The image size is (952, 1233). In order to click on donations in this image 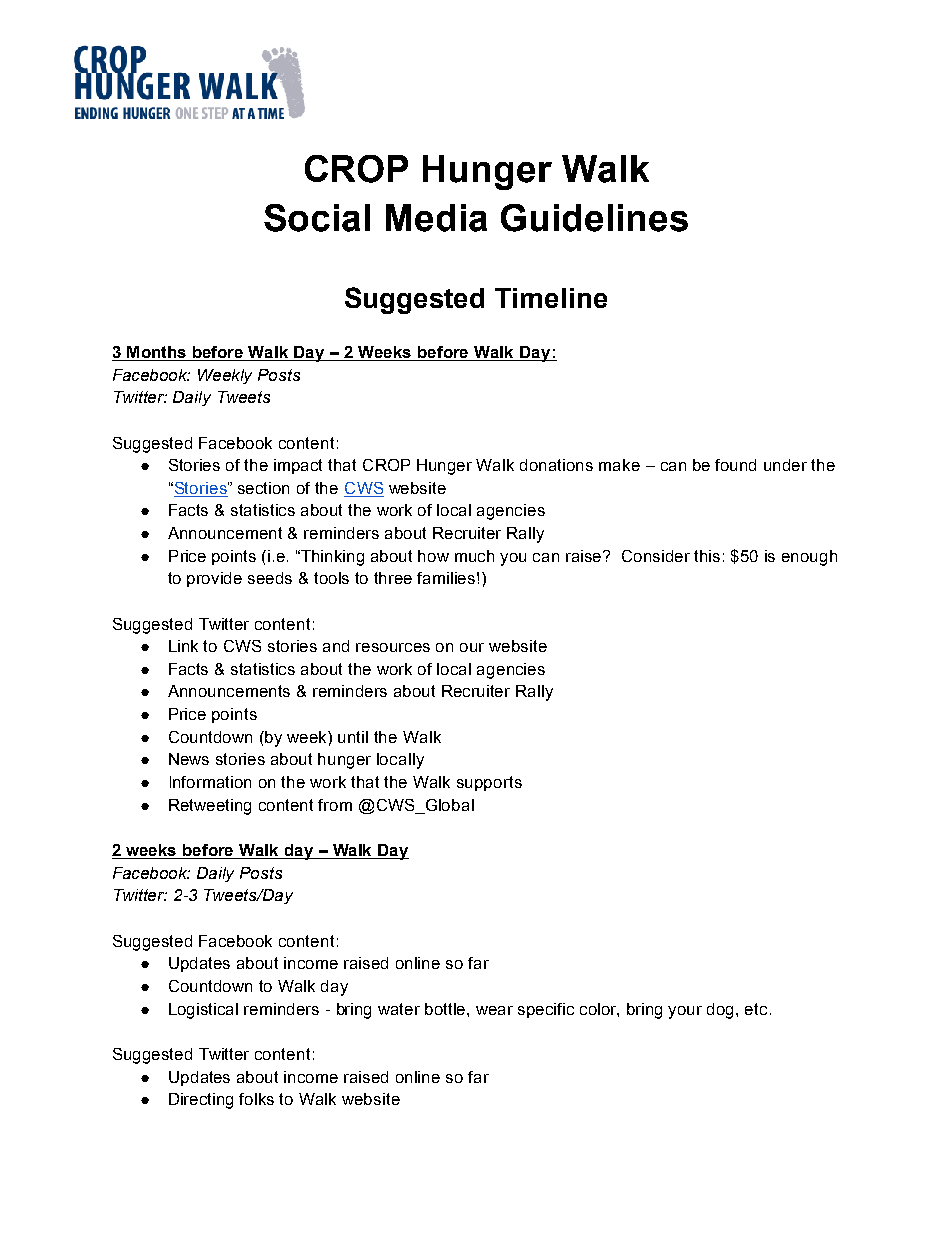, I will do `click(556, 465)`.
